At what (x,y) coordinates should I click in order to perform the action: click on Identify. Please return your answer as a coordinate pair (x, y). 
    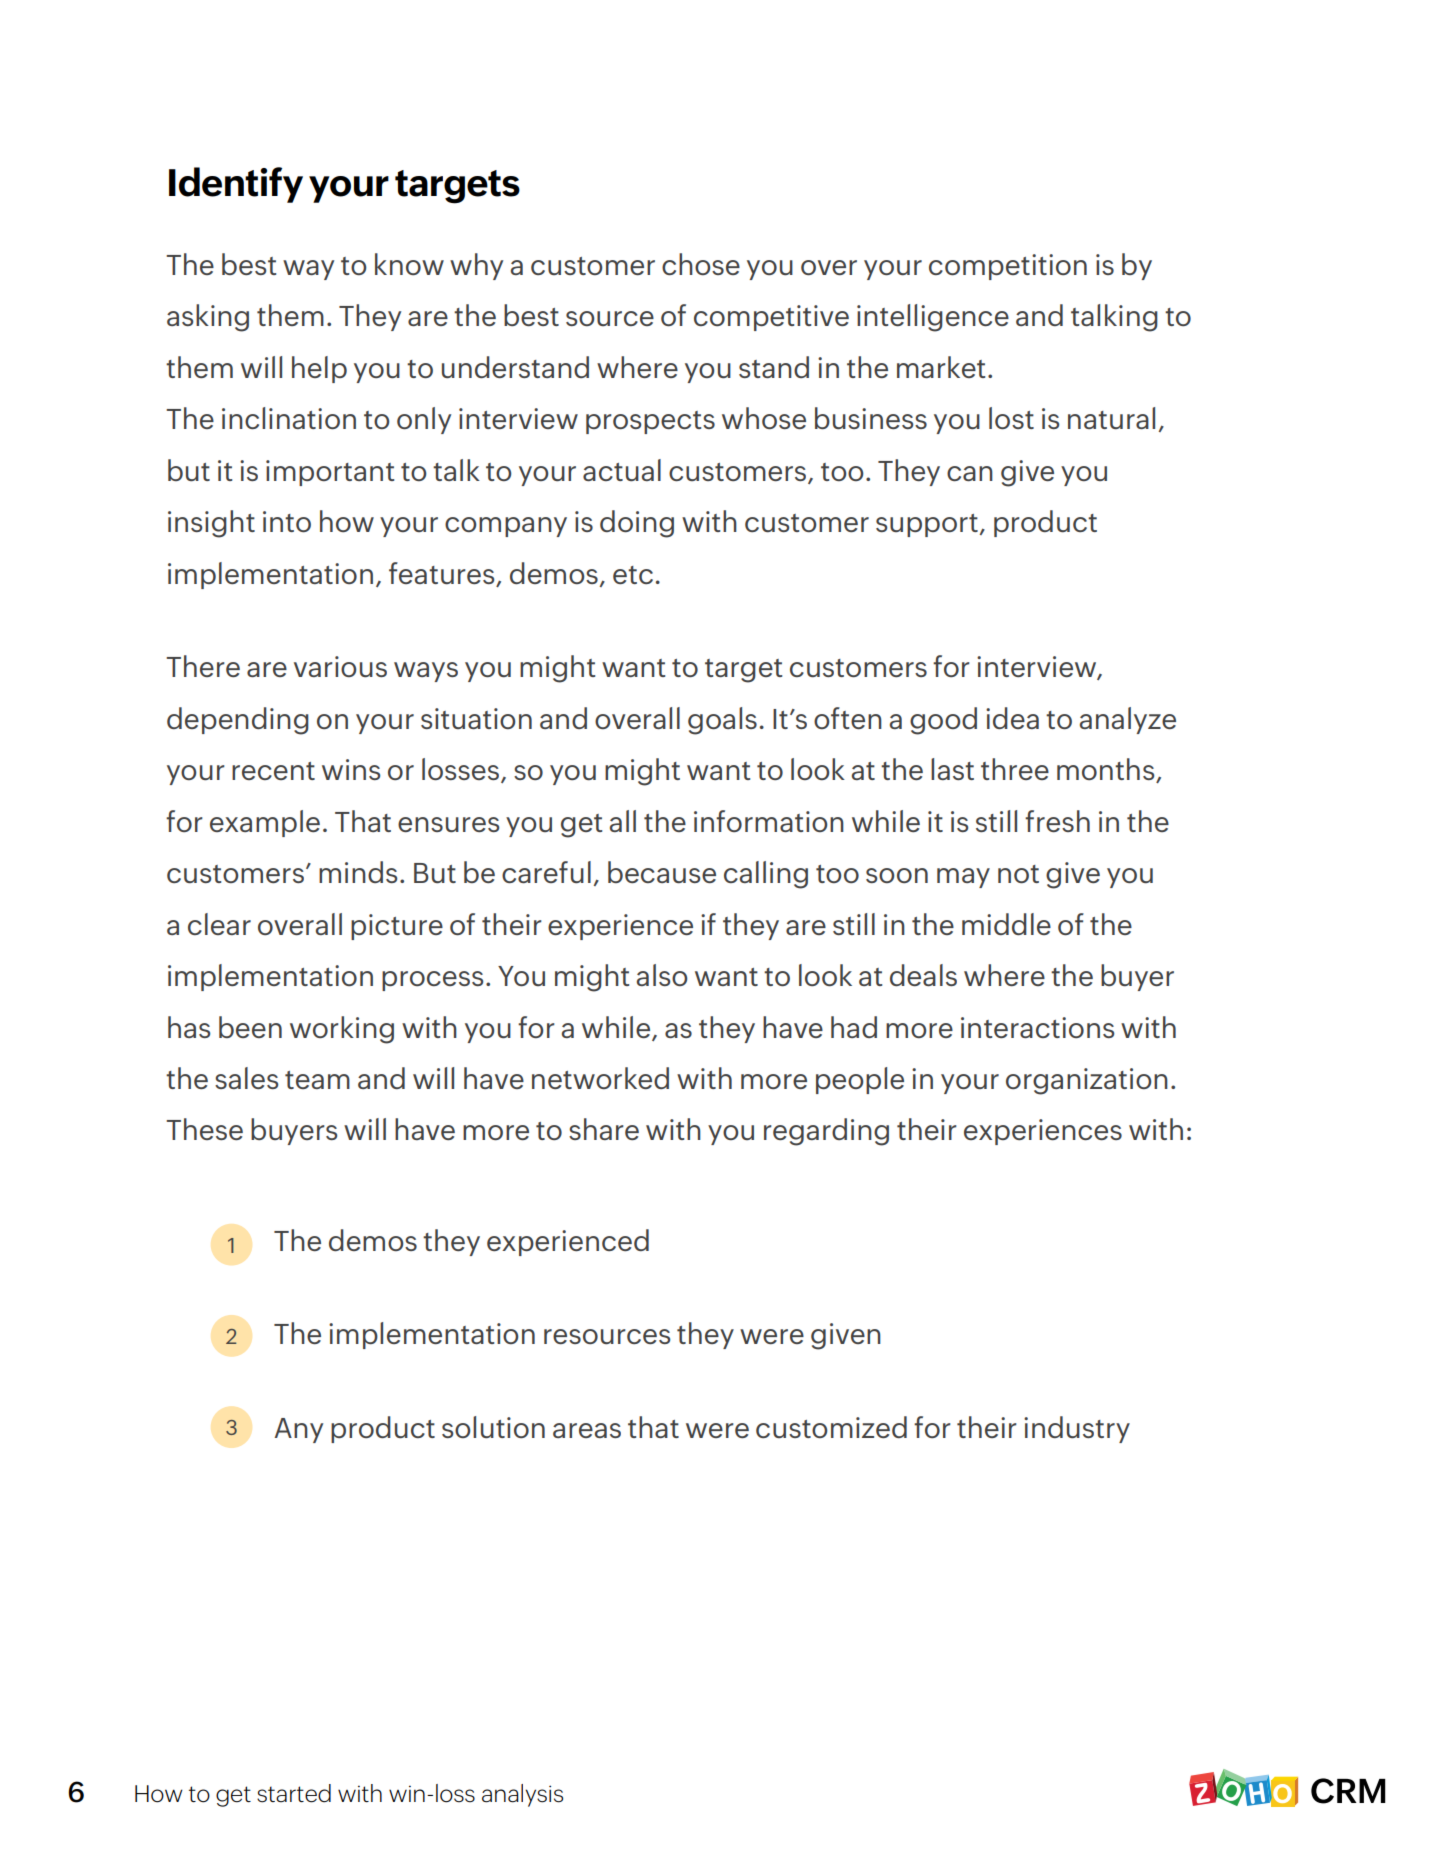
    Looking at the image, I should click on (236, 185).
